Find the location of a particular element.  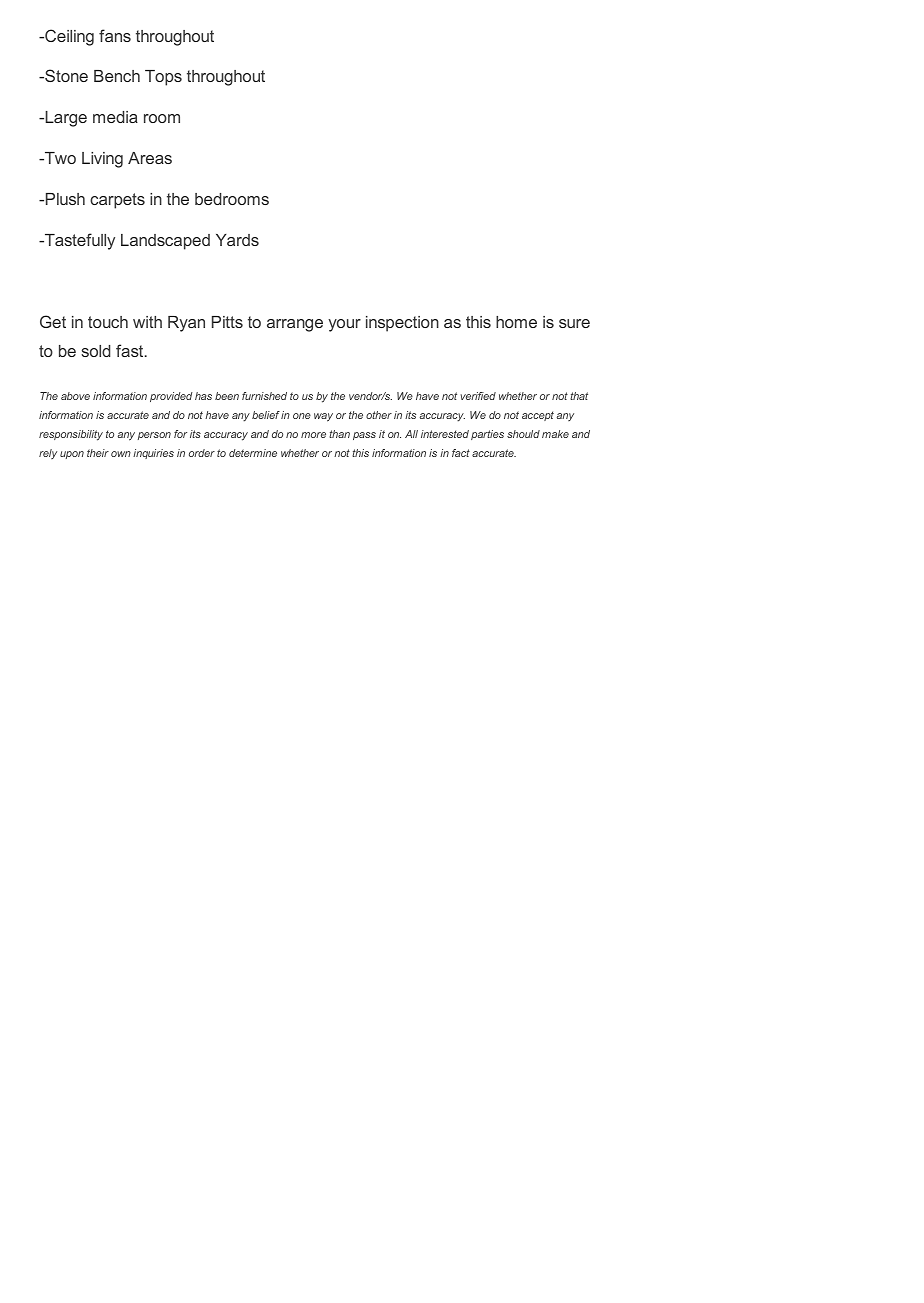

home is located at coordinates (516, 322).
